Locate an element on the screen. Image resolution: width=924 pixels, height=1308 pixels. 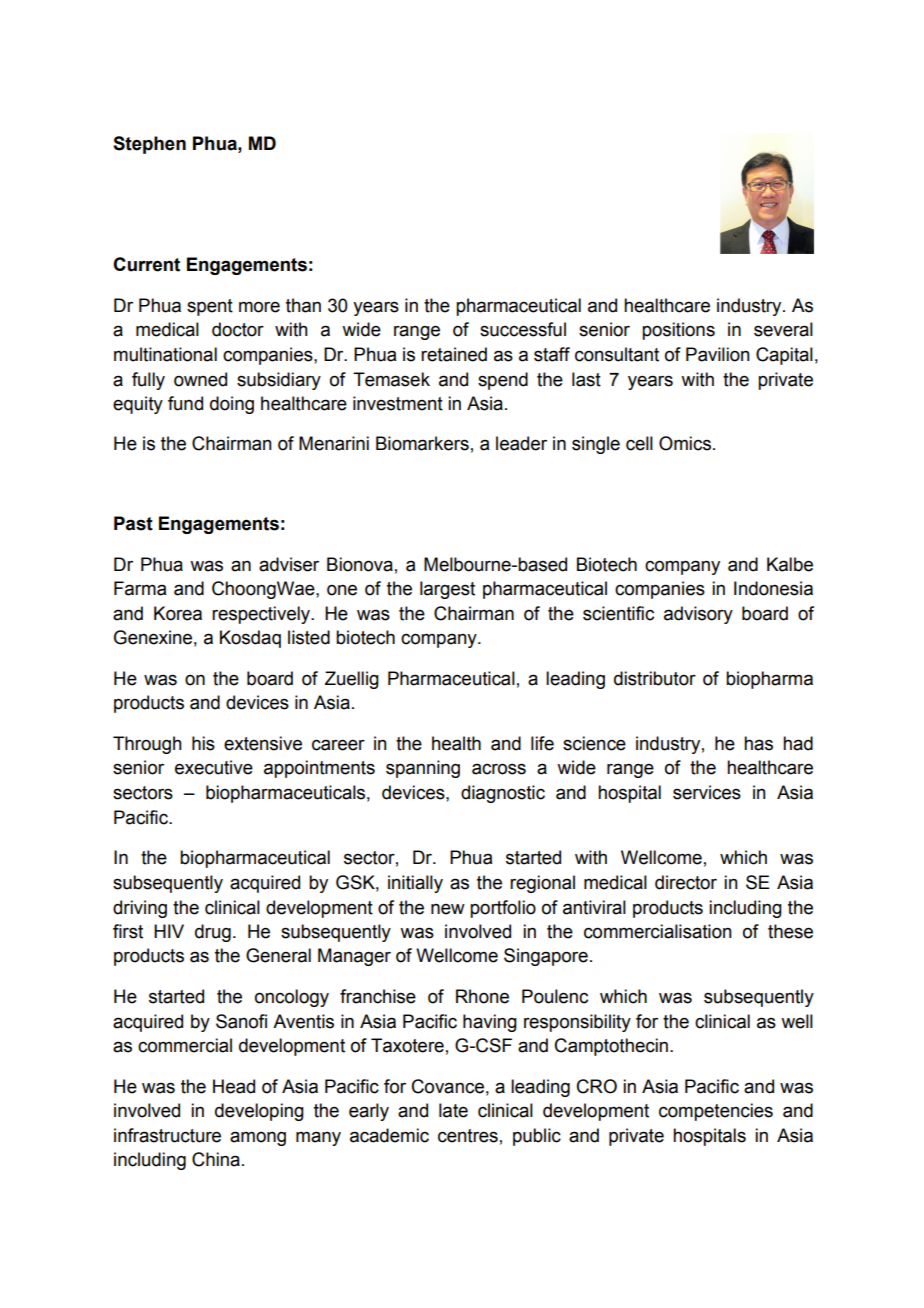
positions is located at coordinates (678, 331).
